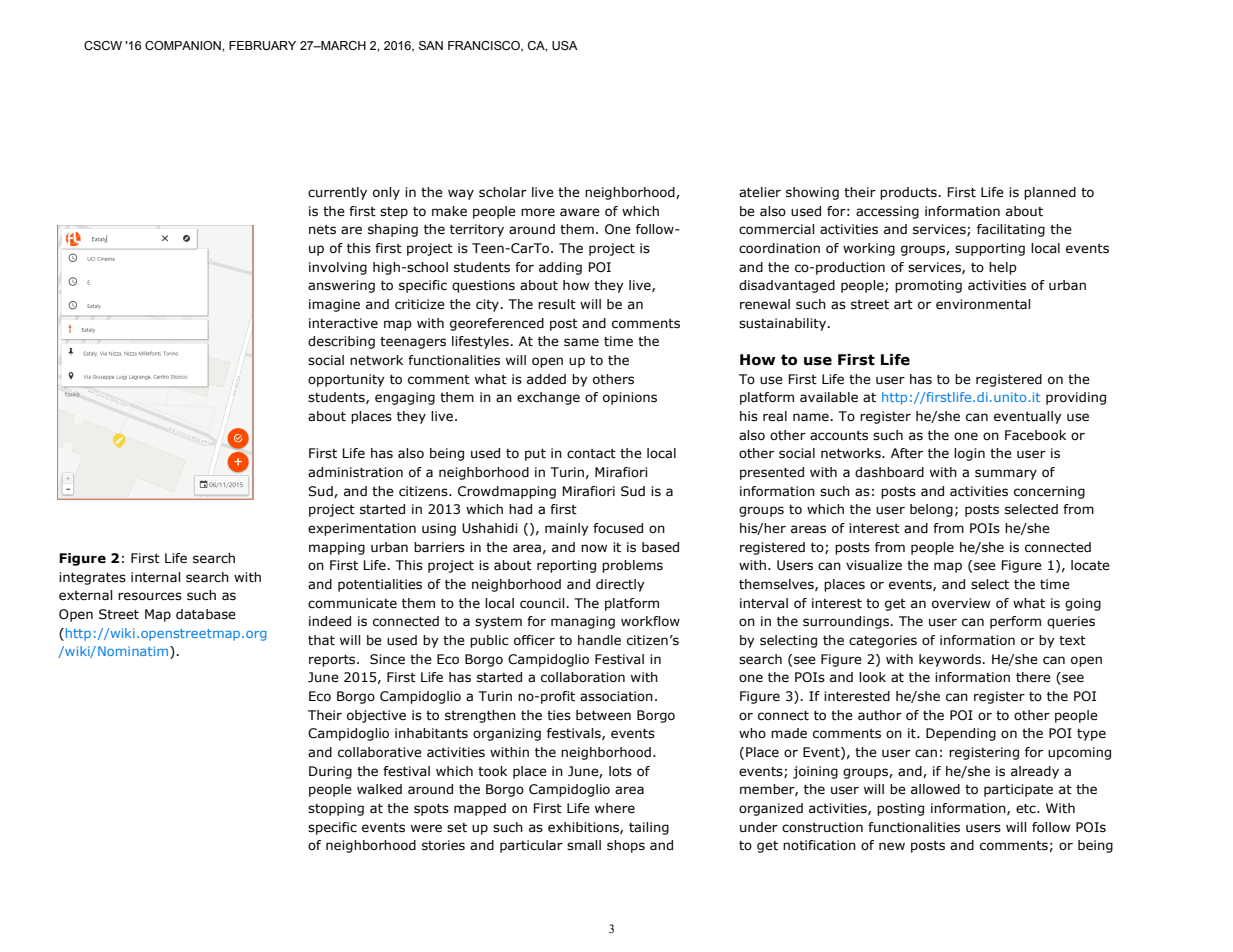  I want to click on environmental, so click(983, 304).
